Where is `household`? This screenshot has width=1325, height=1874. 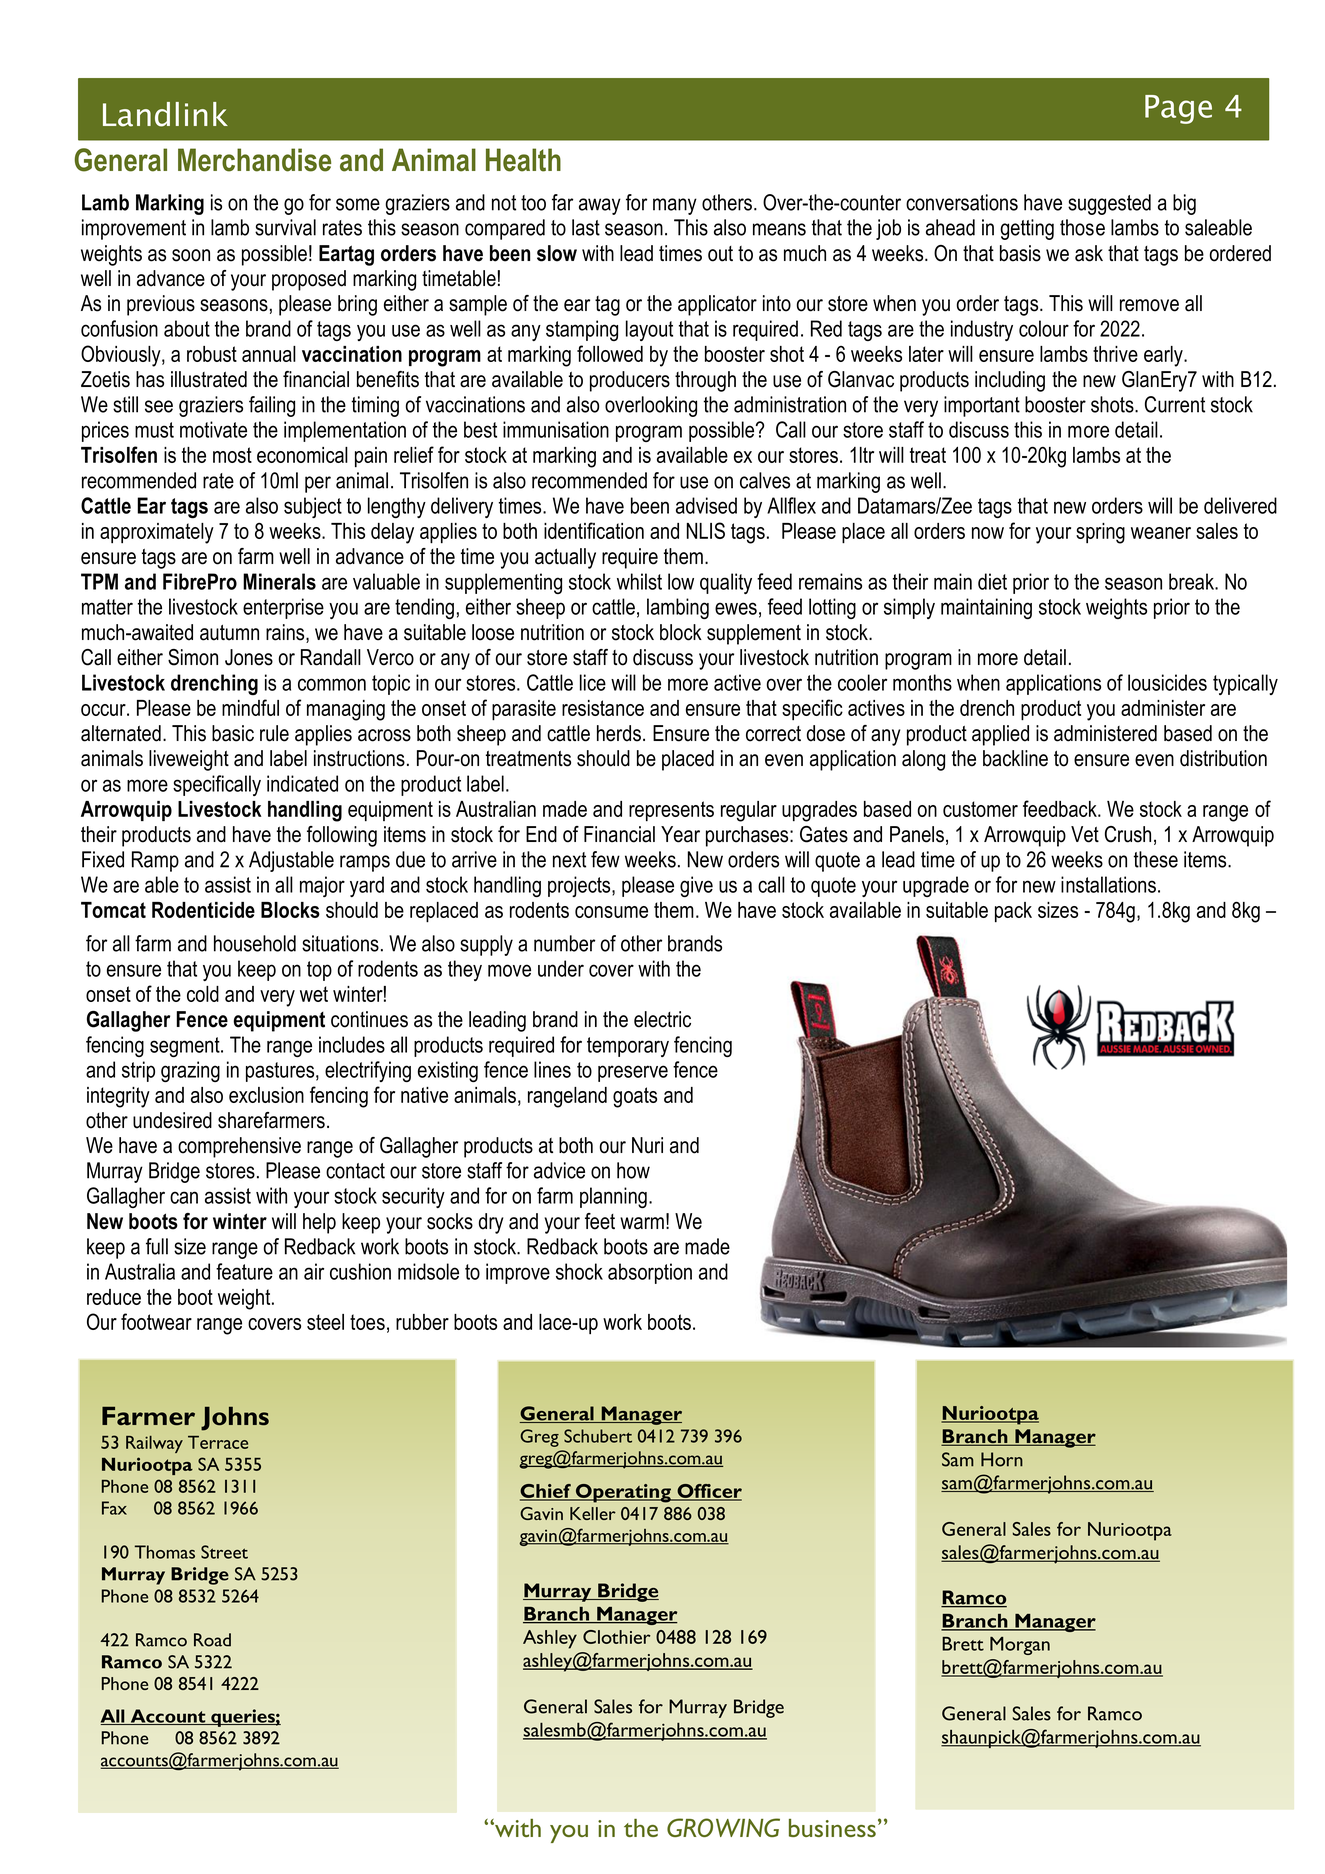 household is located at coordinates (255, 943).
